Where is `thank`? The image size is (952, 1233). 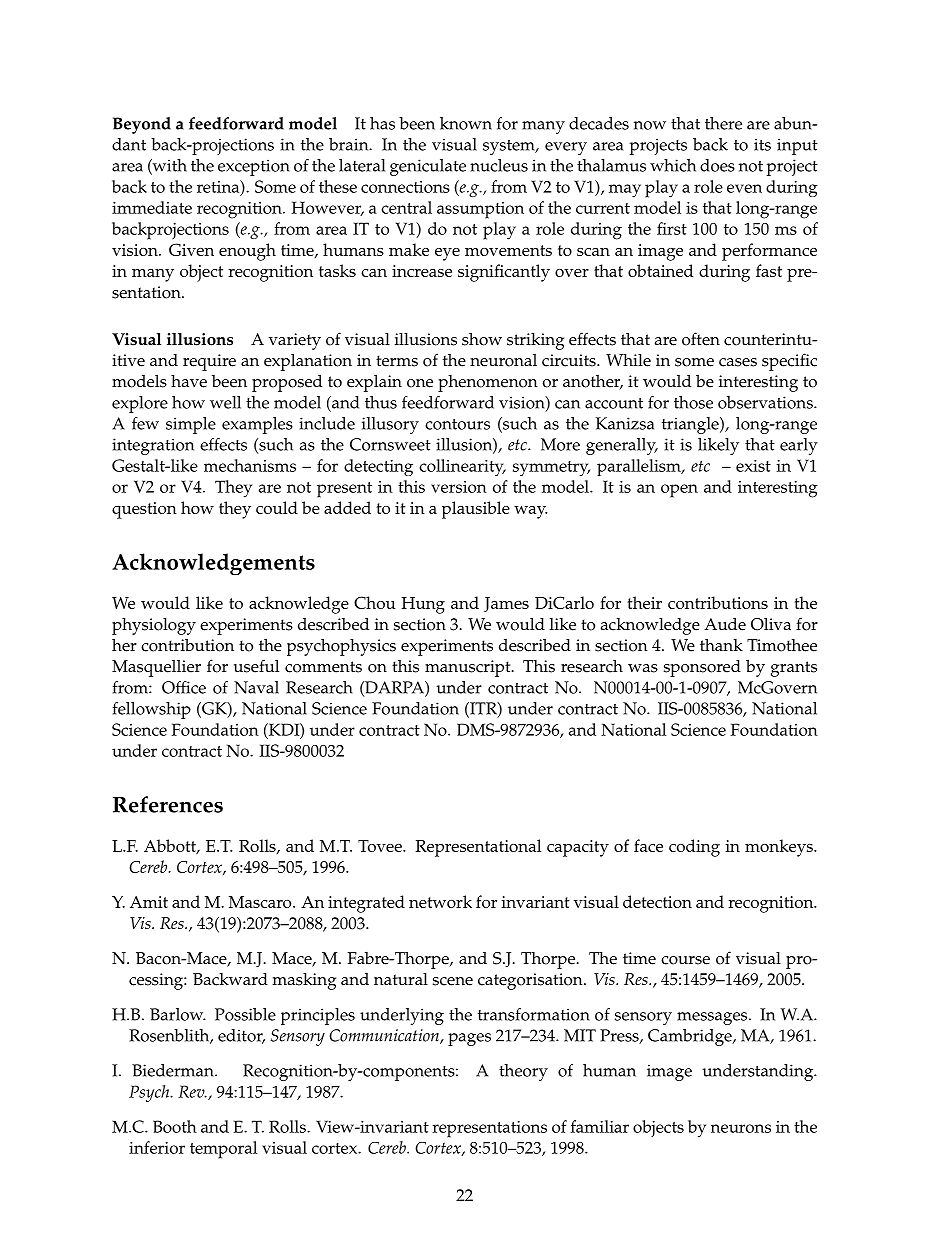
thank is located at coordinates (721, 644).
